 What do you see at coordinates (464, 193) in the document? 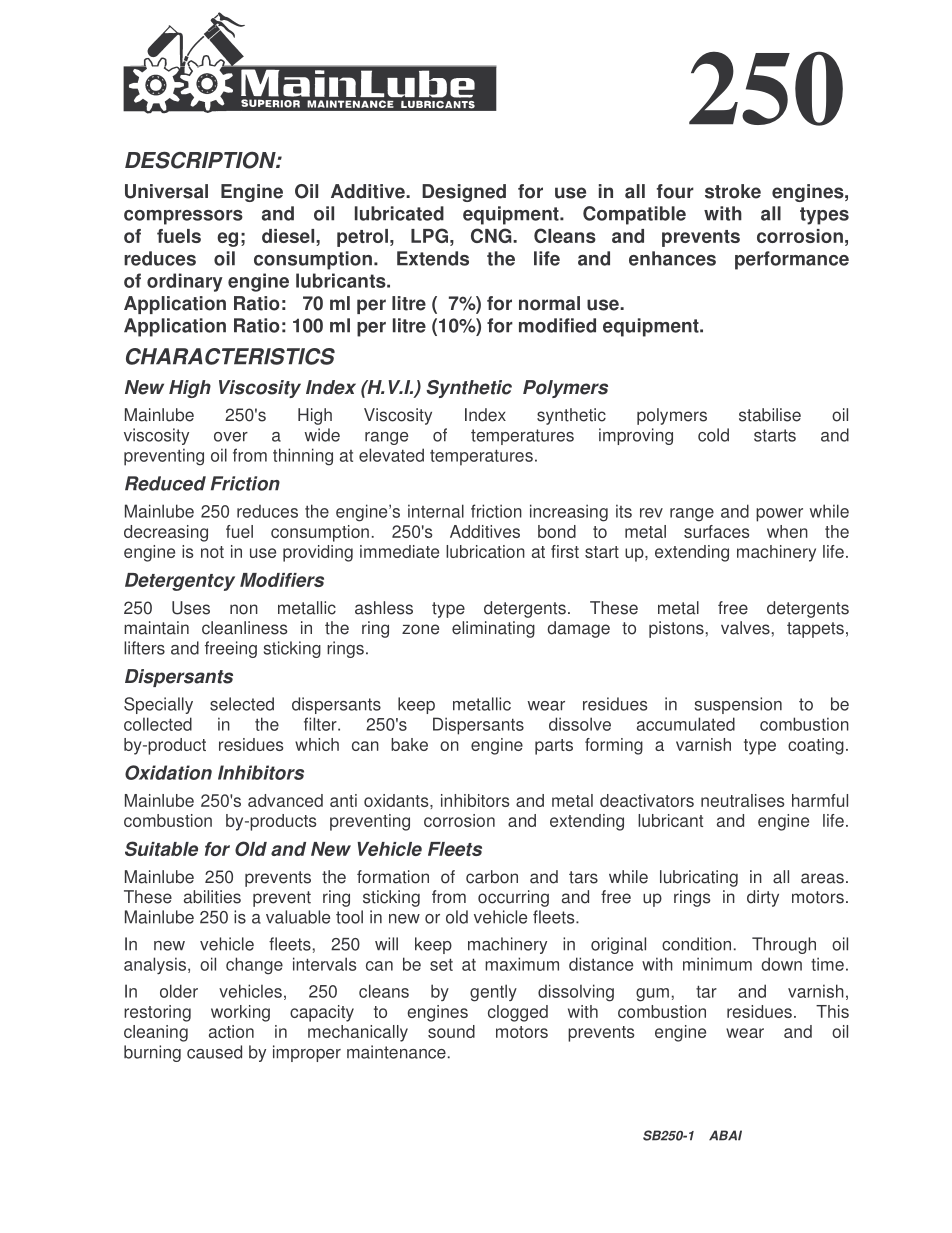
I see `Designed` at bounding box center [464, 193].
